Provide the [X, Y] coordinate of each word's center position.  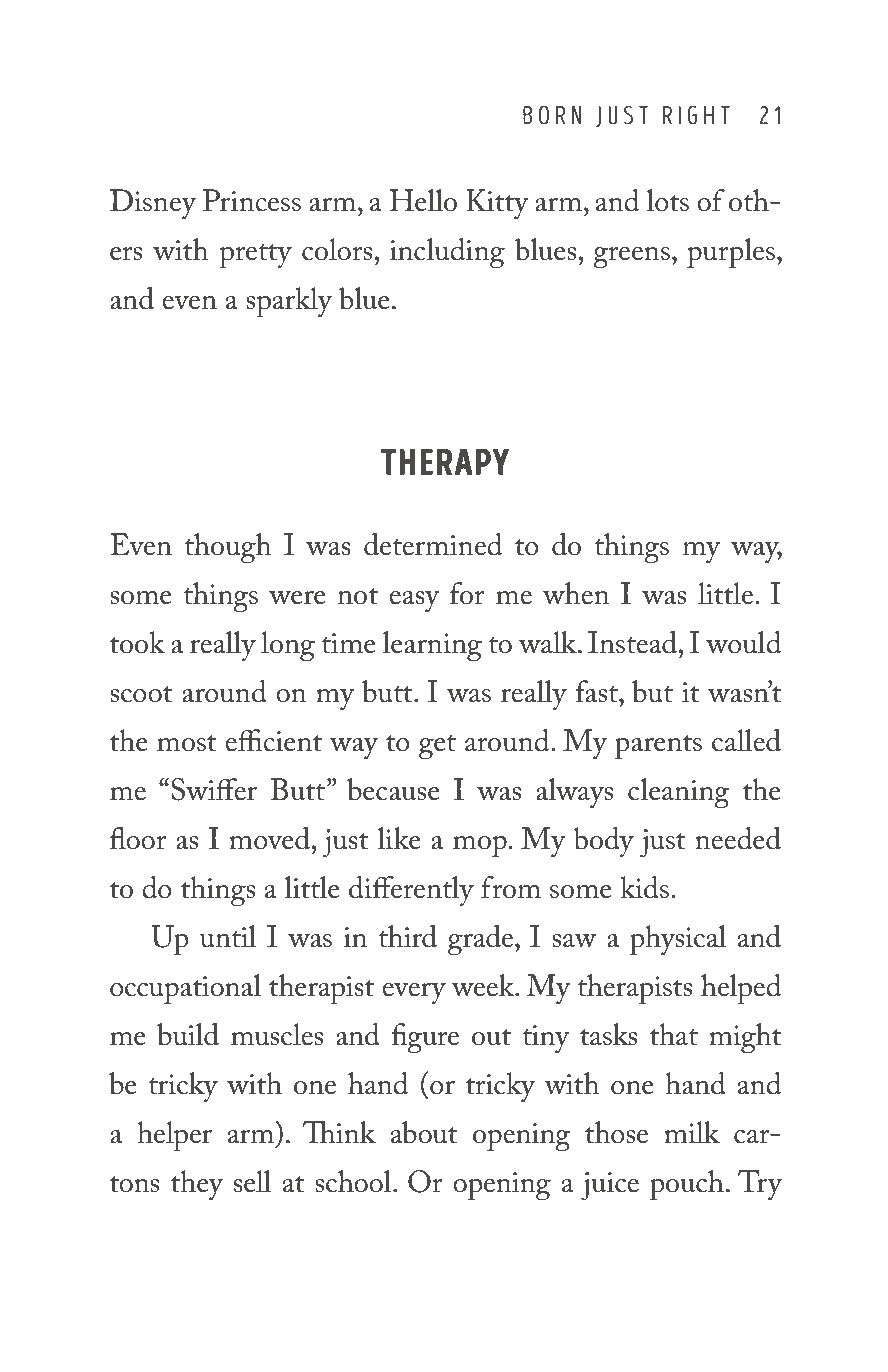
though [228, 548]
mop [481, 847]
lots [667, 200]
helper [174, 1136]
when [576, 593]
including [447, 253]
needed [738, 838]
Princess [252, 200]
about [424, 1132]
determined [433, 544]
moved [271, 838]
